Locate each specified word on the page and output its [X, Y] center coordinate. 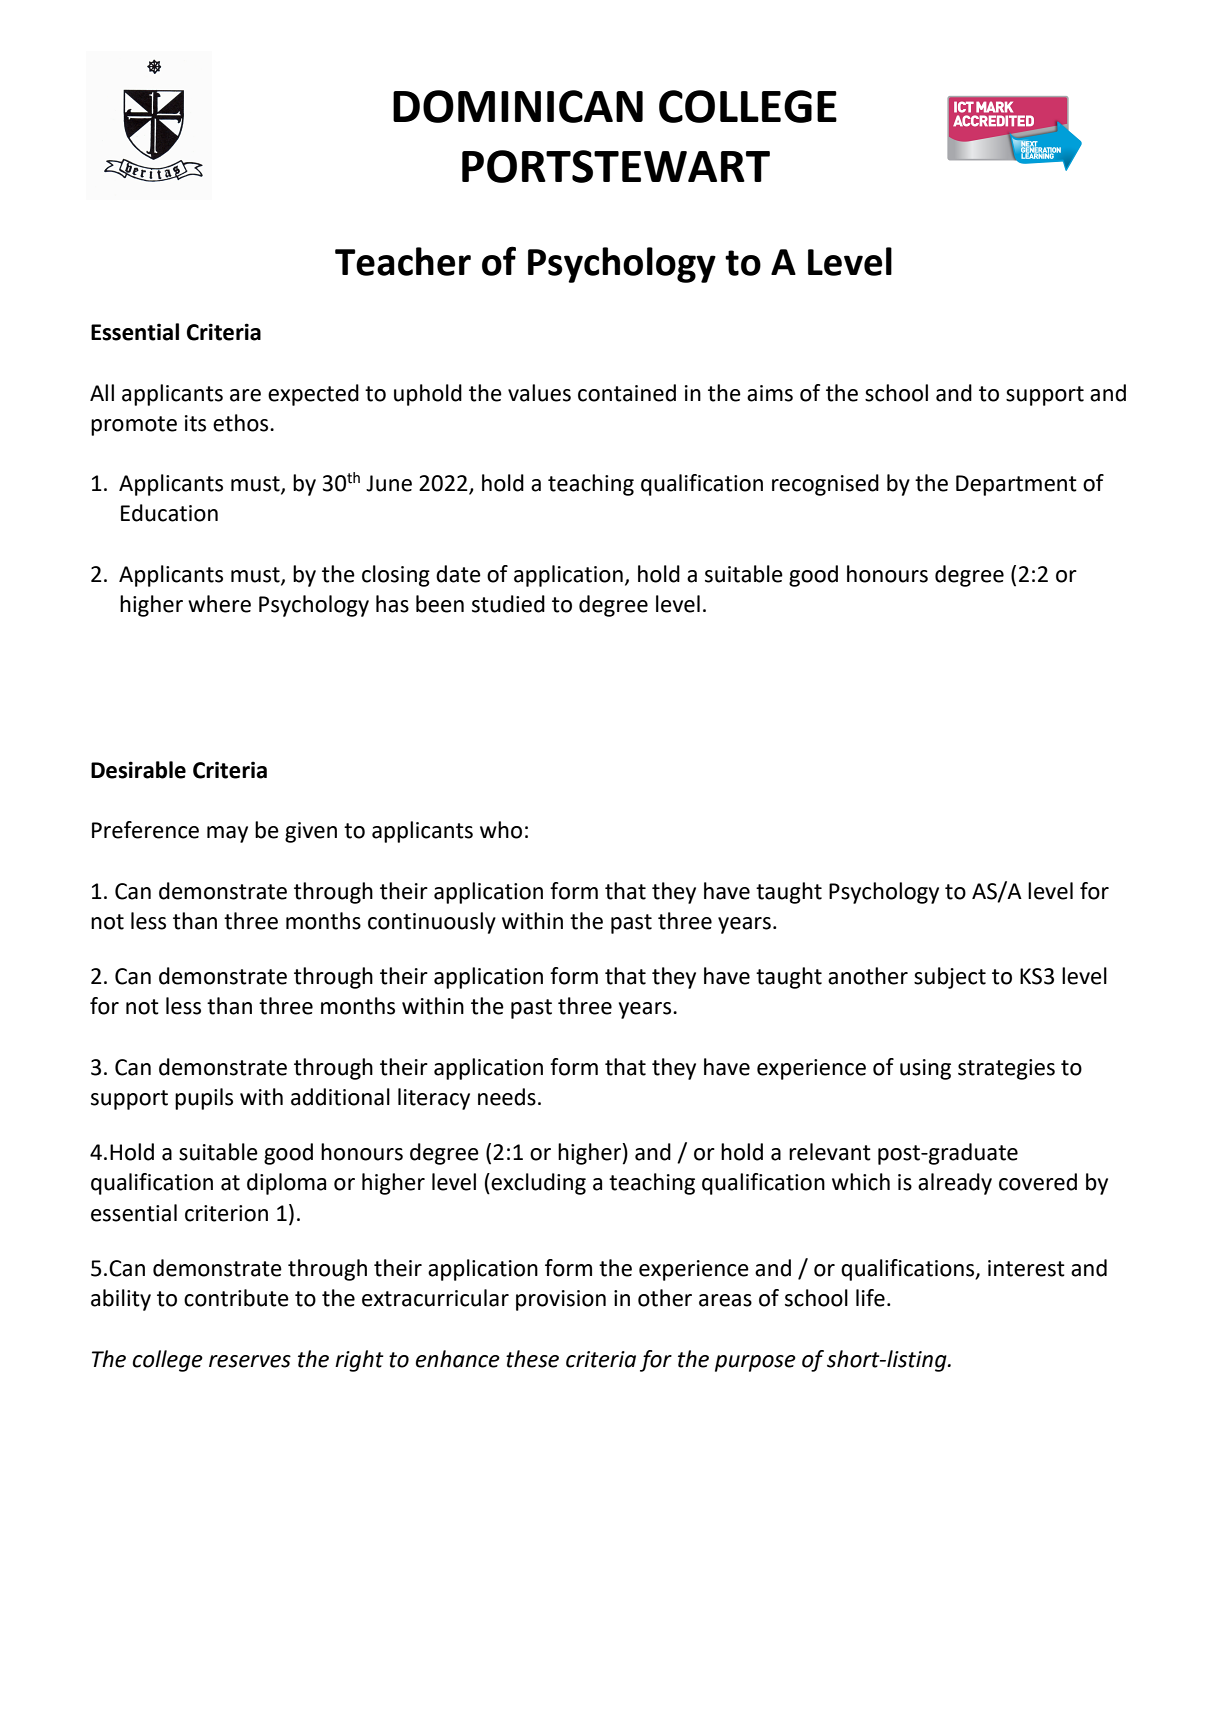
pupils [204, 1099]
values [539, 393]
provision [561, 1300]
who [501, 830]
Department [1016, 485]
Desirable [138, 770]
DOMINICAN [518, 106]
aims [770, 393]
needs [507, 1097]
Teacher [403, 261]
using [925, 1069]
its [195, 423]
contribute [236, 1298]
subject [950, 978]
